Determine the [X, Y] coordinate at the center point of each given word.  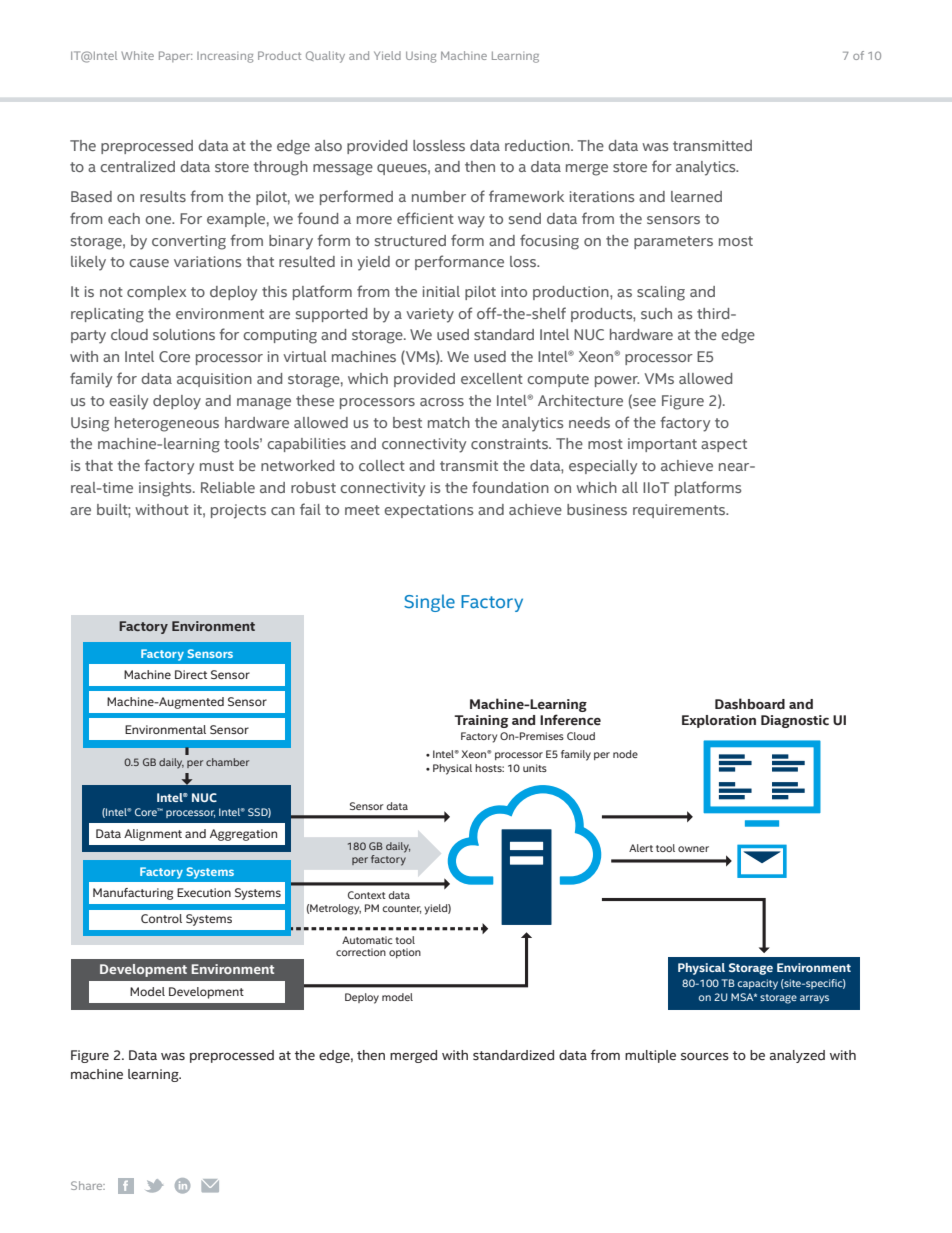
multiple [650, 1056]
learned [696, 196]
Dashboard [750, 703]
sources [705, 1057]
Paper [175, 56]
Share [88, 1185]
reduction [538, 145]
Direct [191, 674]
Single [429, 603]
